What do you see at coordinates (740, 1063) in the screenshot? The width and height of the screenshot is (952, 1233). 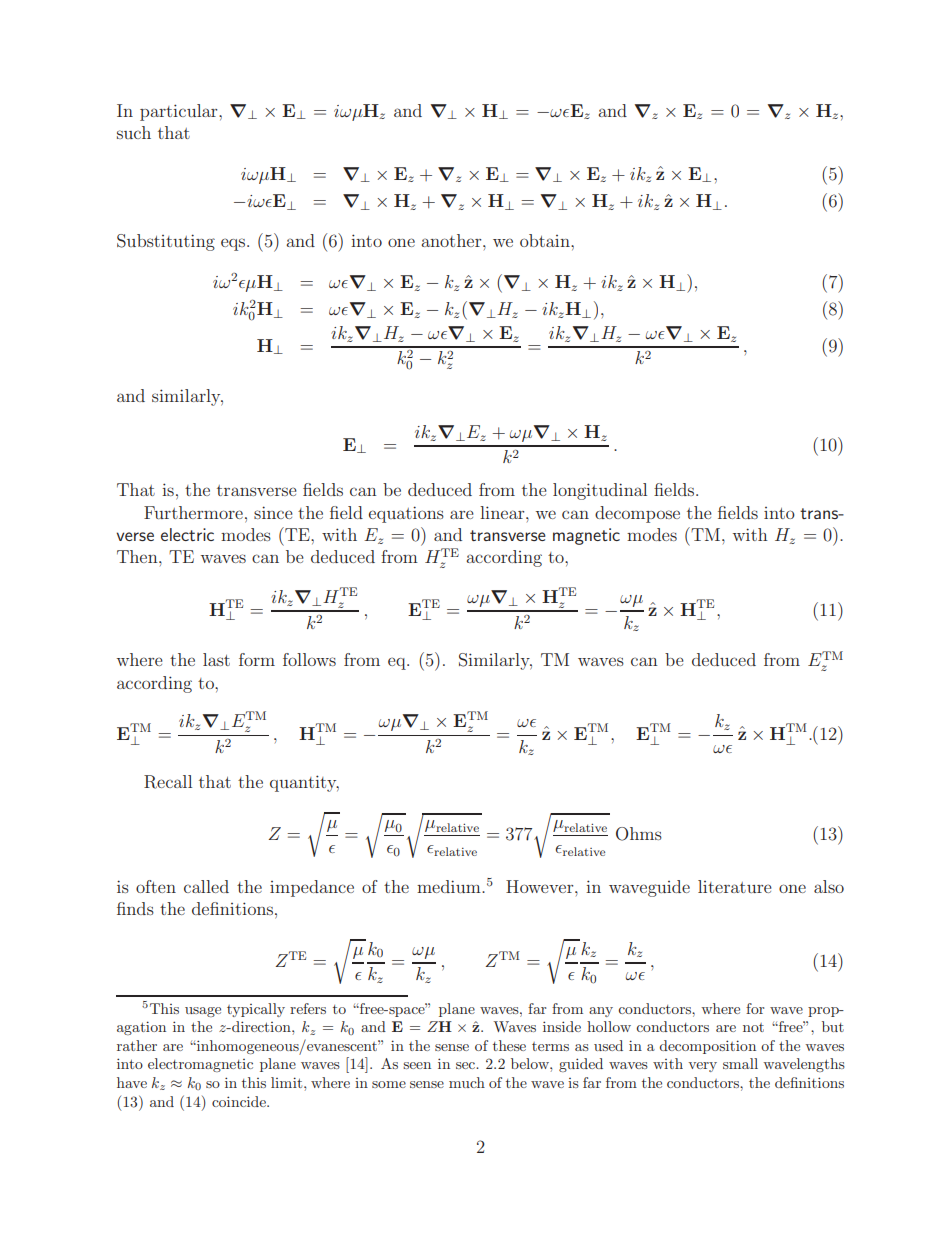 I see `small` at bounding box center [740, 1063].
